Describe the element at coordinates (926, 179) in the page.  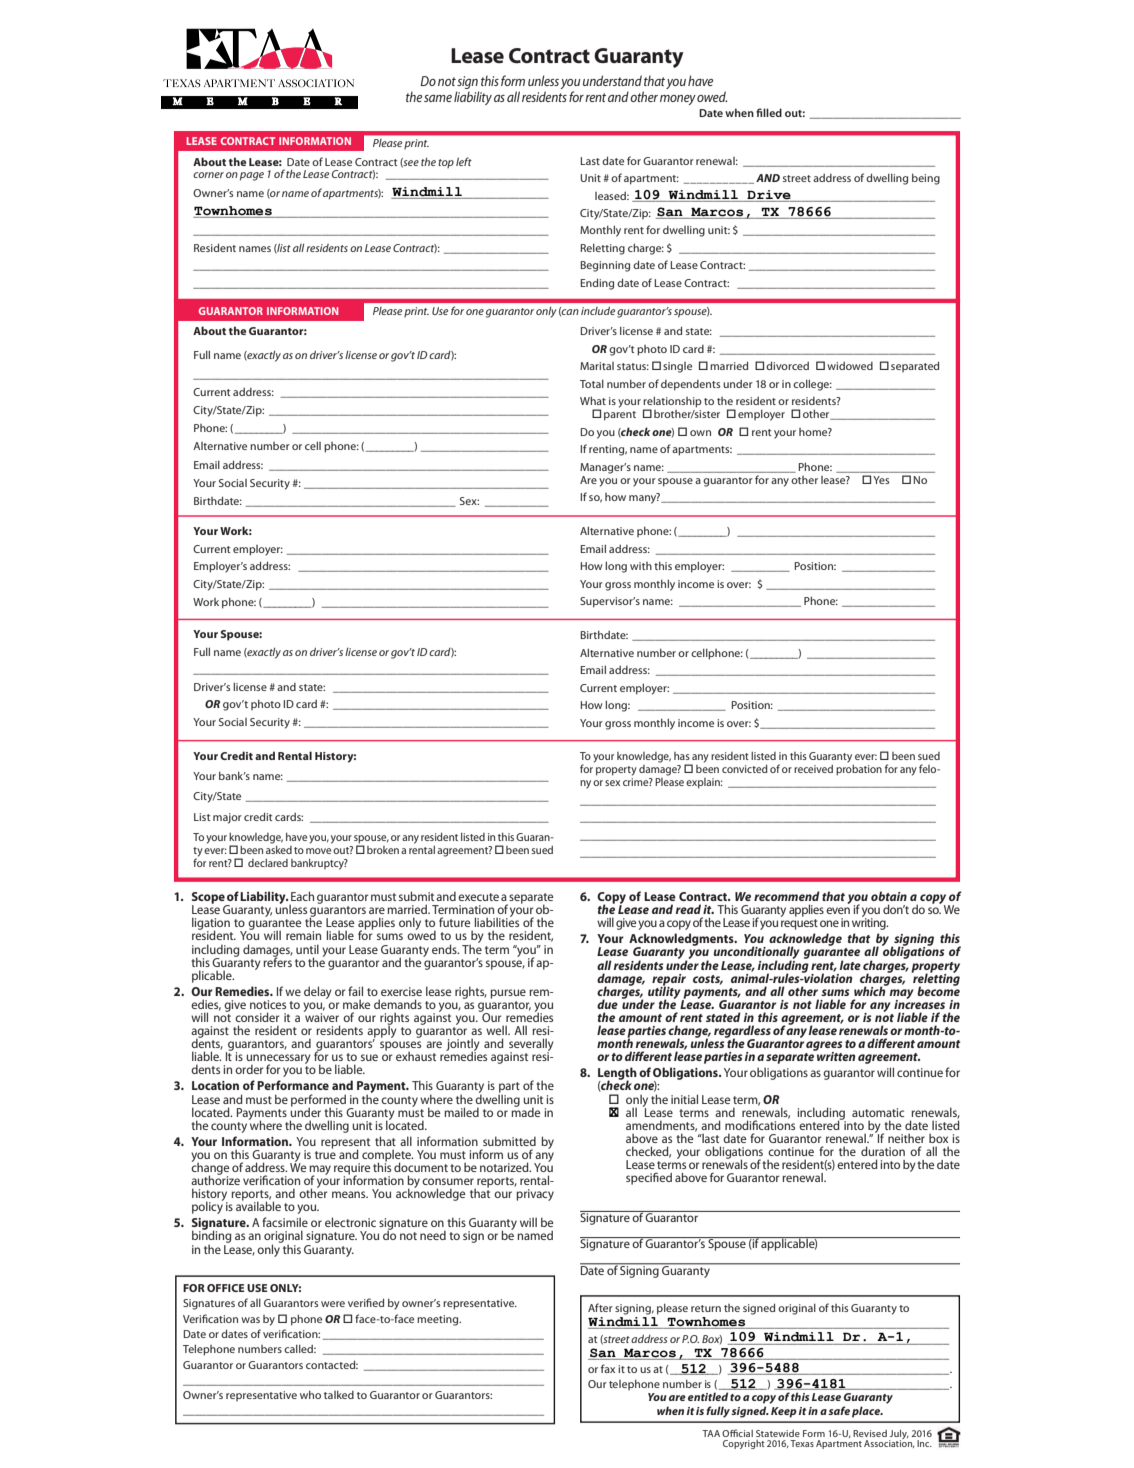
I see `being` at that location.
